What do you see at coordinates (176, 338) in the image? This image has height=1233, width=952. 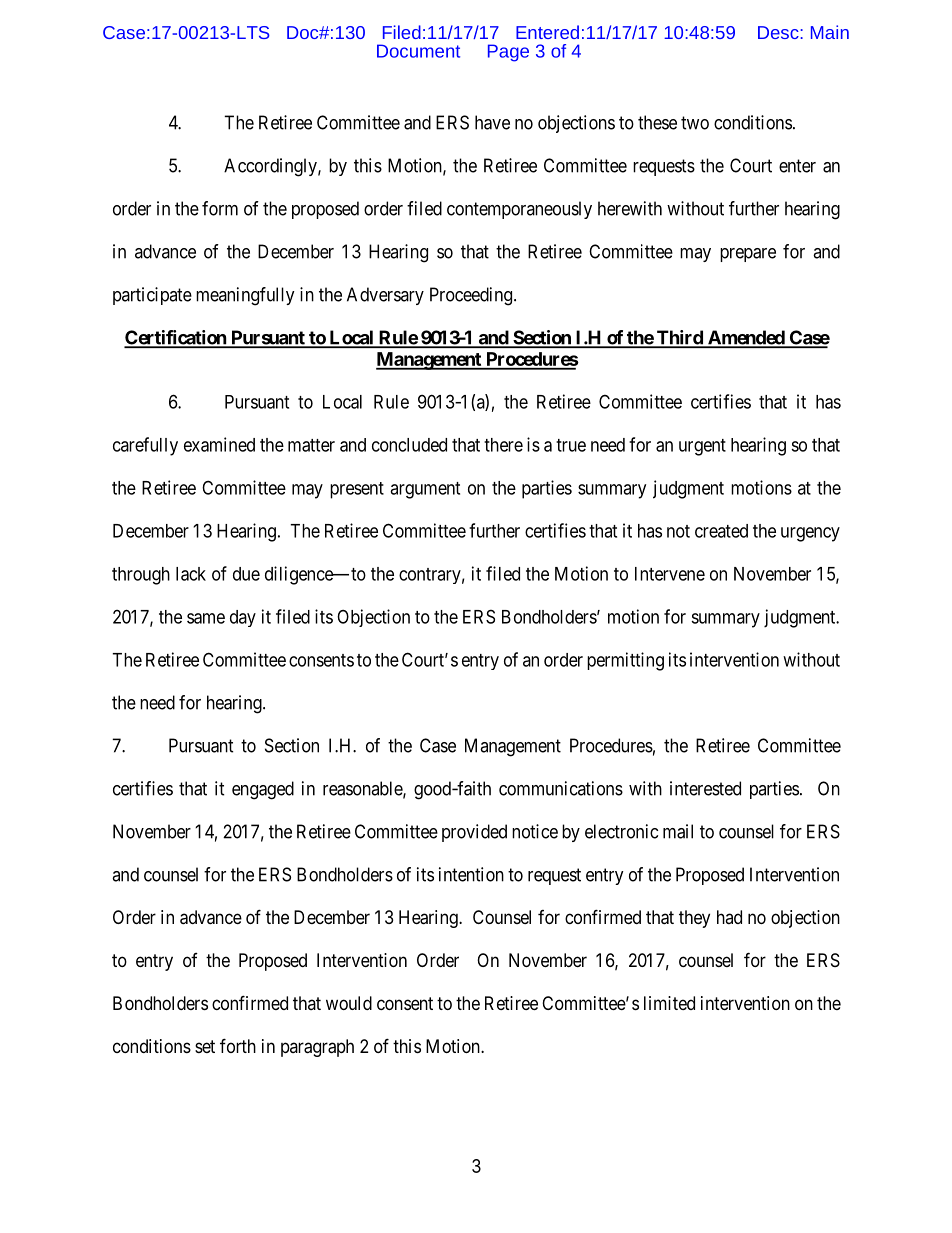 I see `Certification` at bounding box center [176, 338].
